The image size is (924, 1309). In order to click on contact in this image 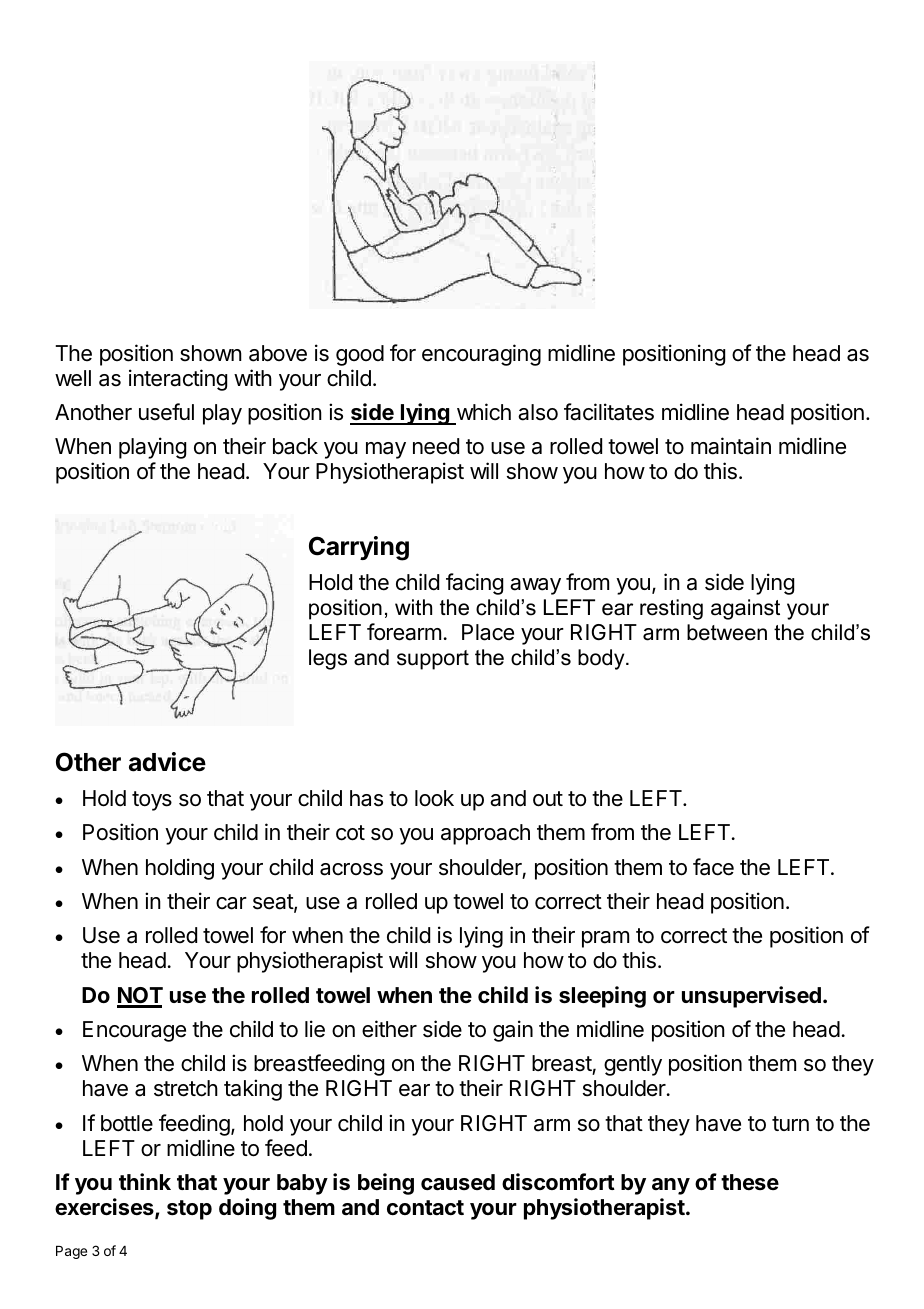, I will do `click(425, 1208)`.
